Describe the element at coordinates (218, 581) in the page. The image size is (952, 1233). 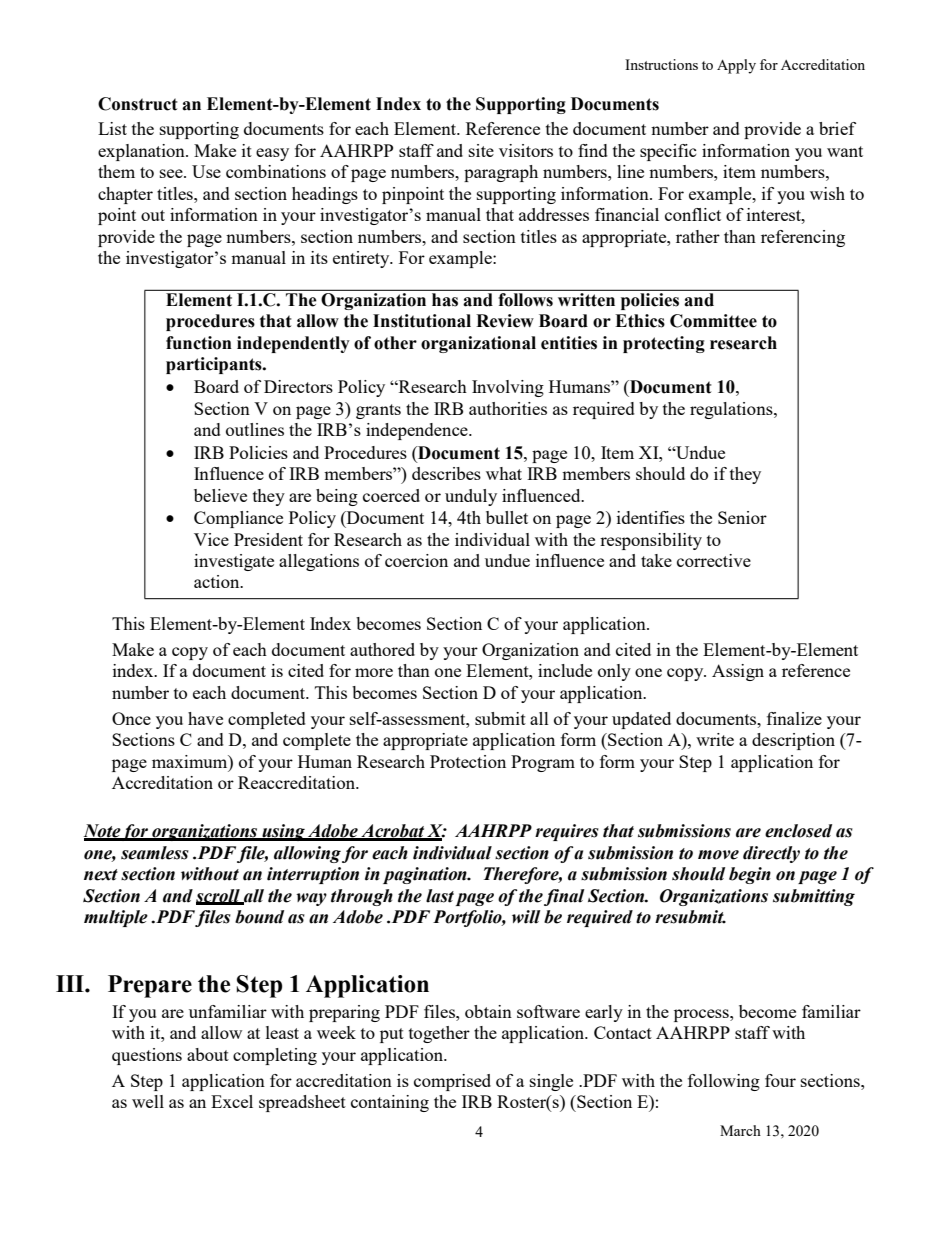
I see `action` at that location.
